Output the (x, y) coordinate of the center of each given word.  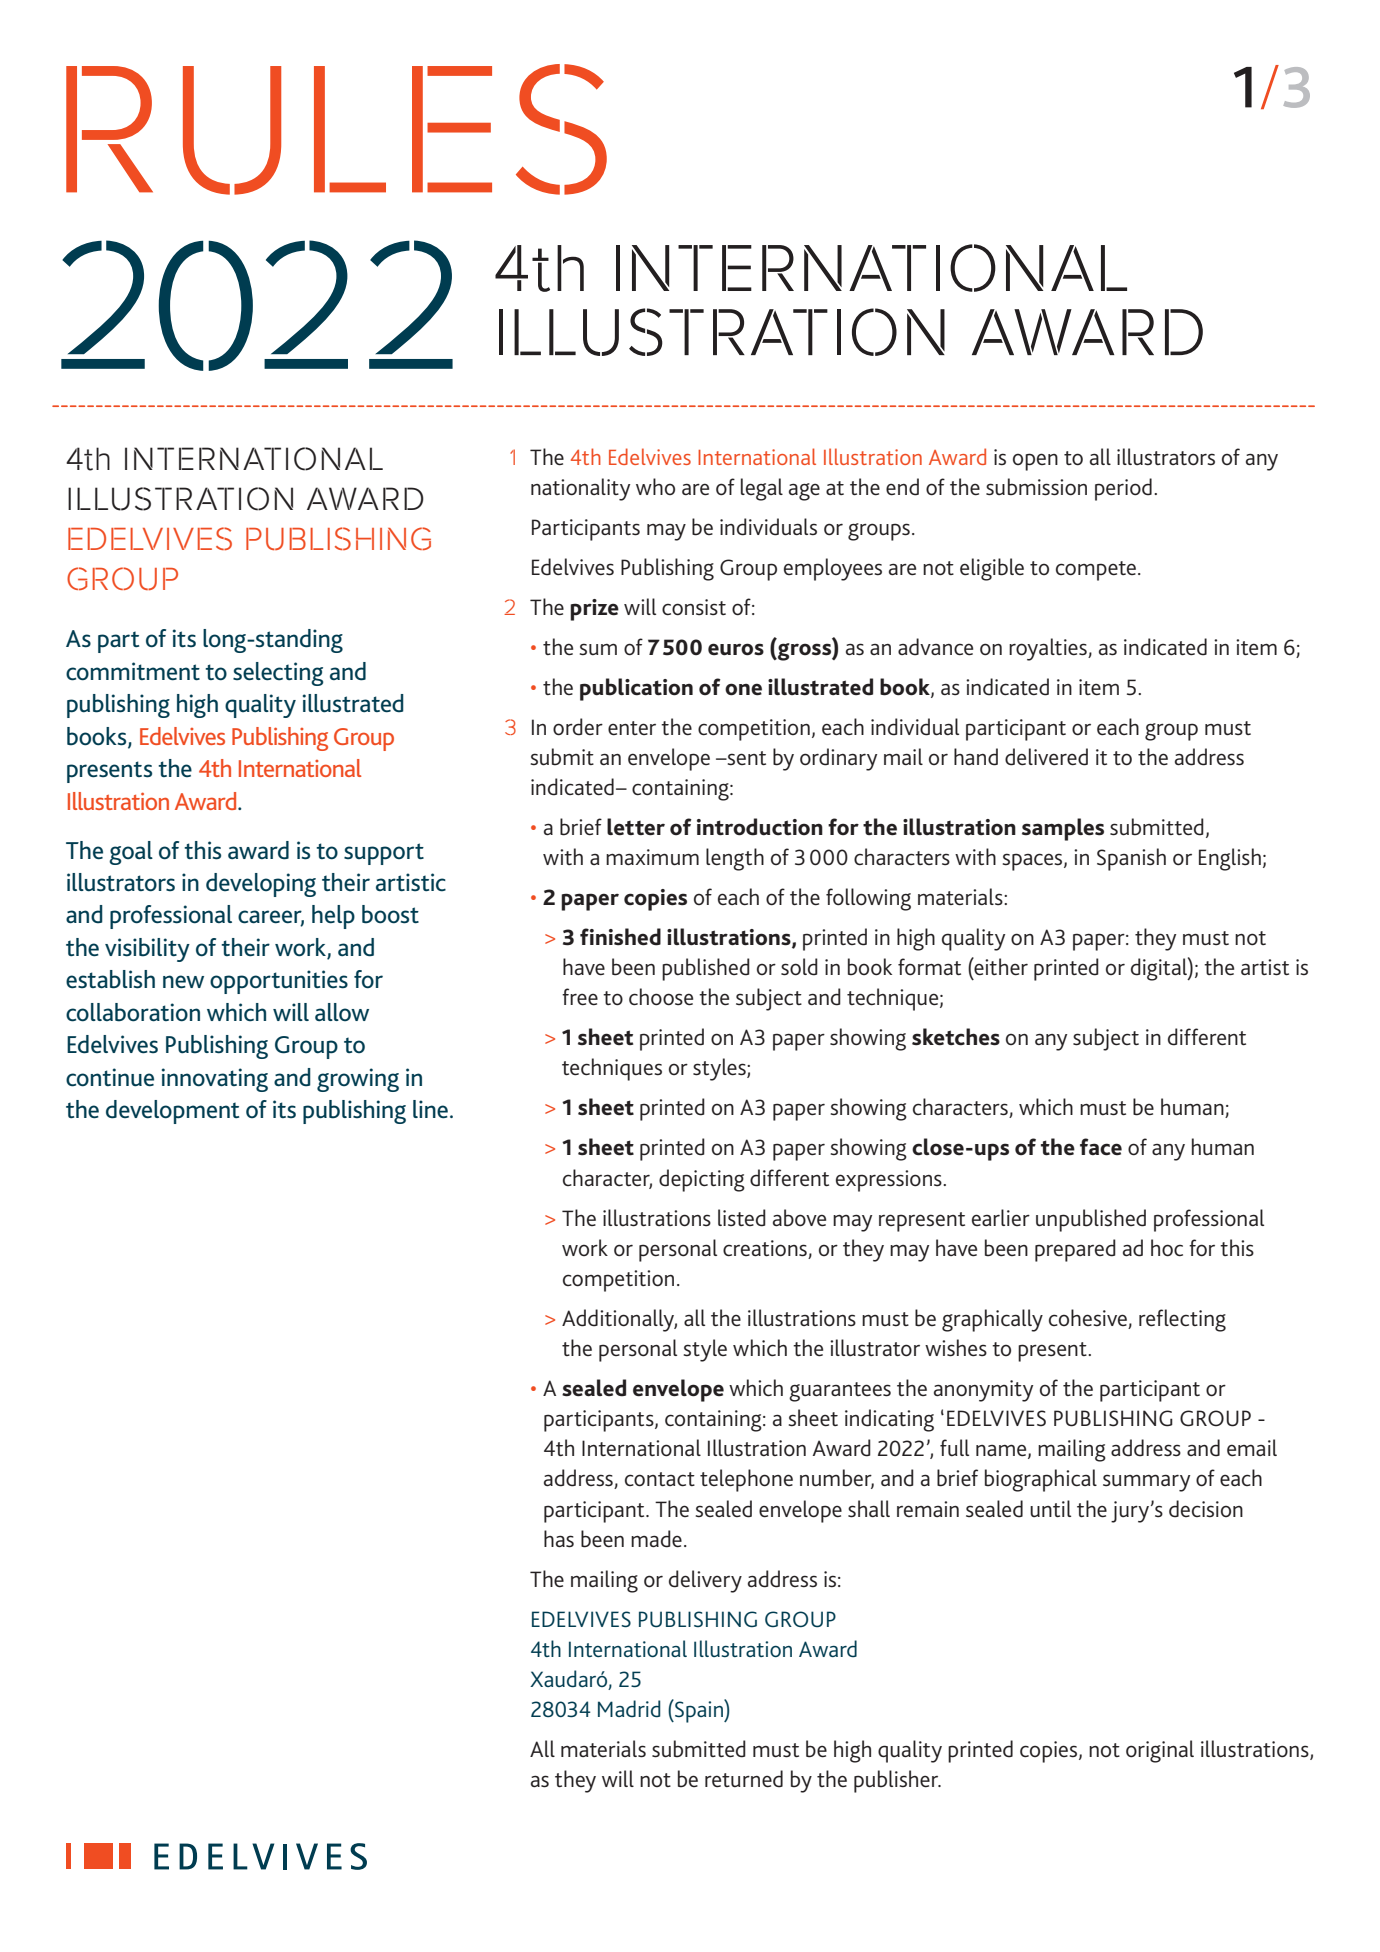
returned (744, 1779)
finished (620, 937)
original (1160, 1751)
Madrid (629, 1709)
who (655, 486)
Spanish (1131, 859)
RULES (336, 129)
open (1035, 462)
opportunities (279, 982)
